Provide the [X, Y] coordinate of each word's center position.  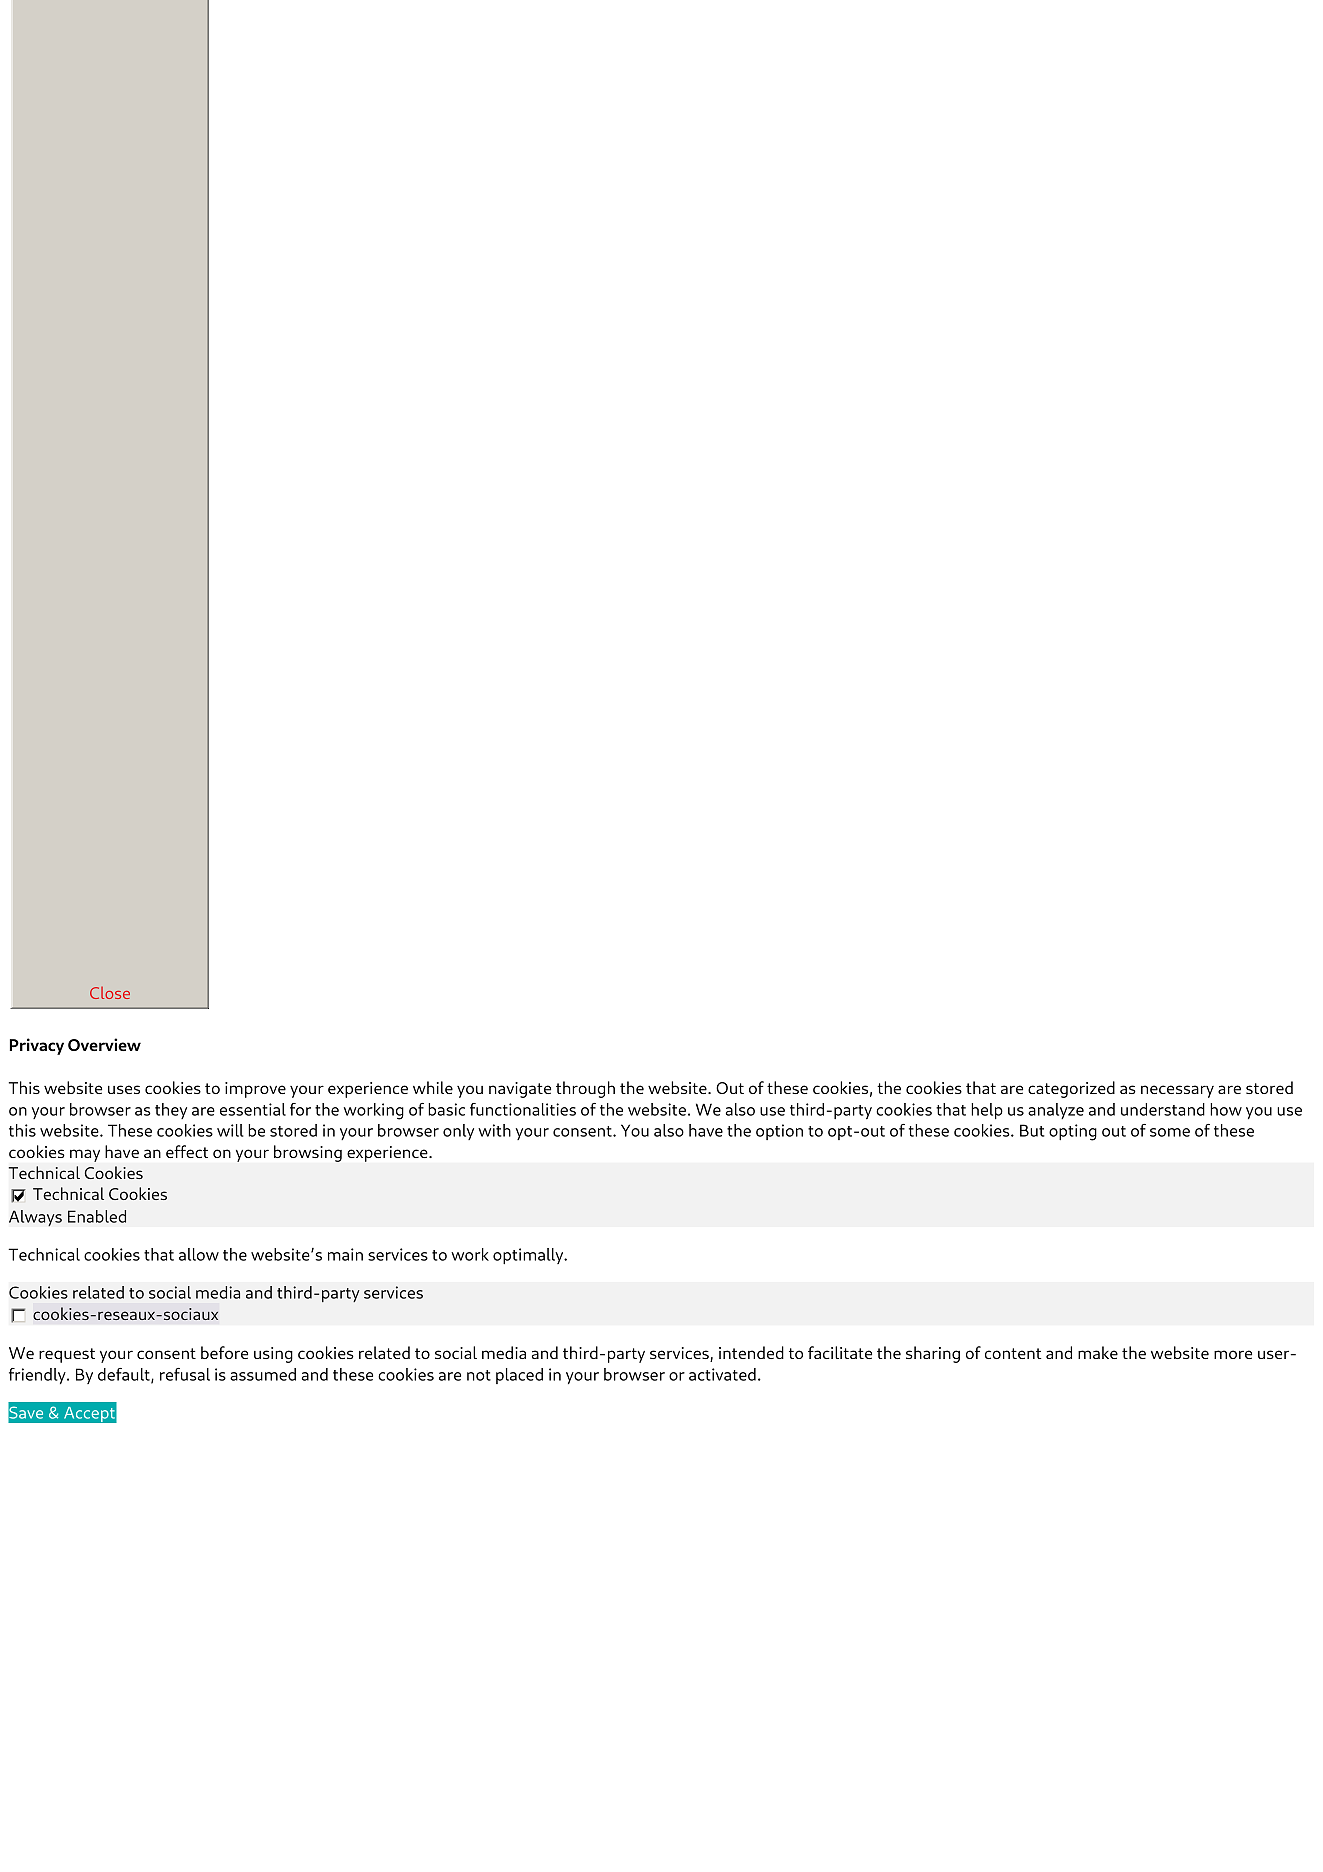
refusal [185, 1374]
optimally [529, 1256]
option [779, 1132]
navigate [520, 1090]
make [1098, 1352]
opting [1073, 1132]
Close [110, 993]
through [585, 1089]
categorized [1071, 1089]
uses [124, 1089]
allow [199, 1254]
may [85, 1155]
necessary [1177, 1091]
